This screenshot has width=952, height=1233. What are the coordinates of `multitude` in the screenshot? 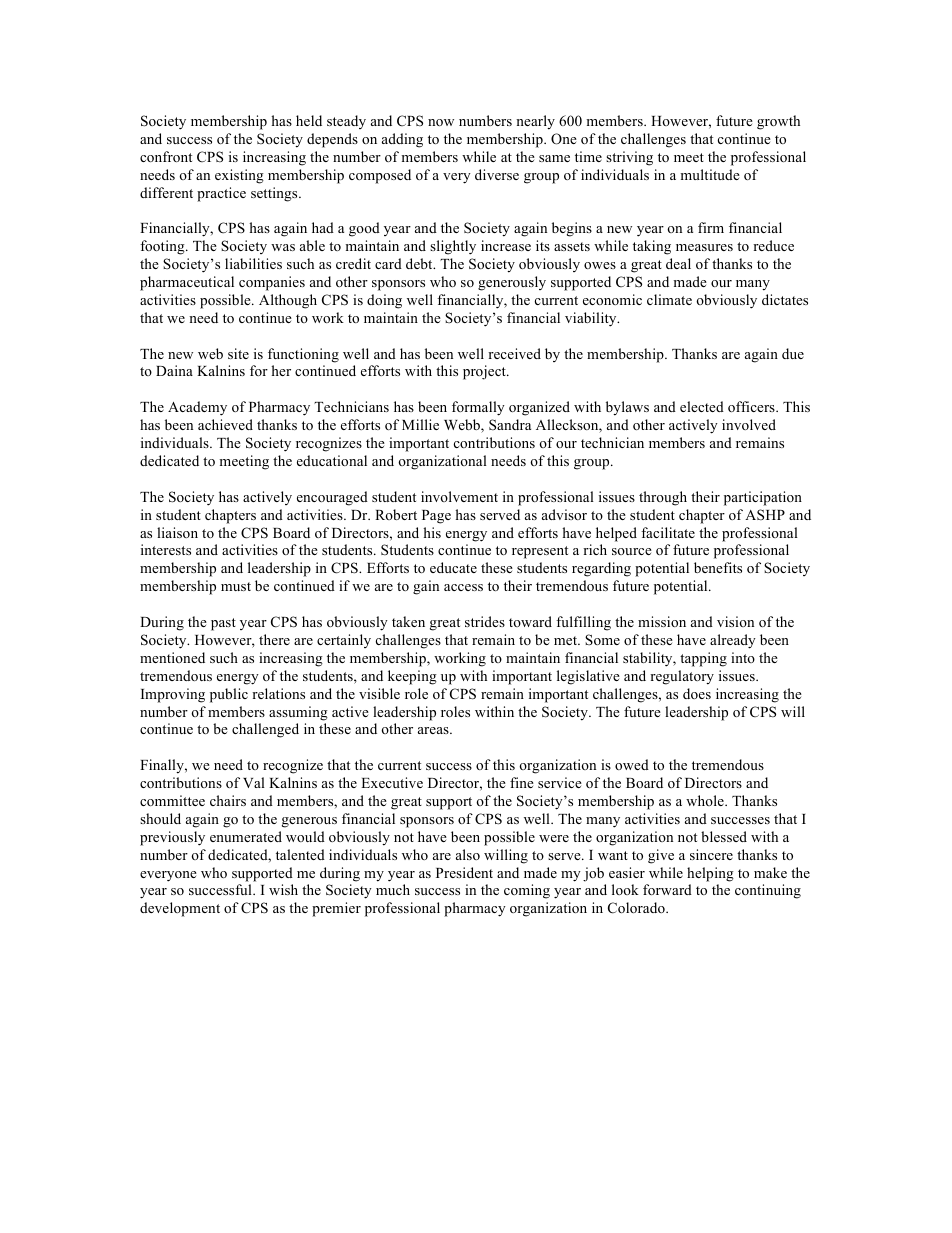 It's located at (710, 174).
